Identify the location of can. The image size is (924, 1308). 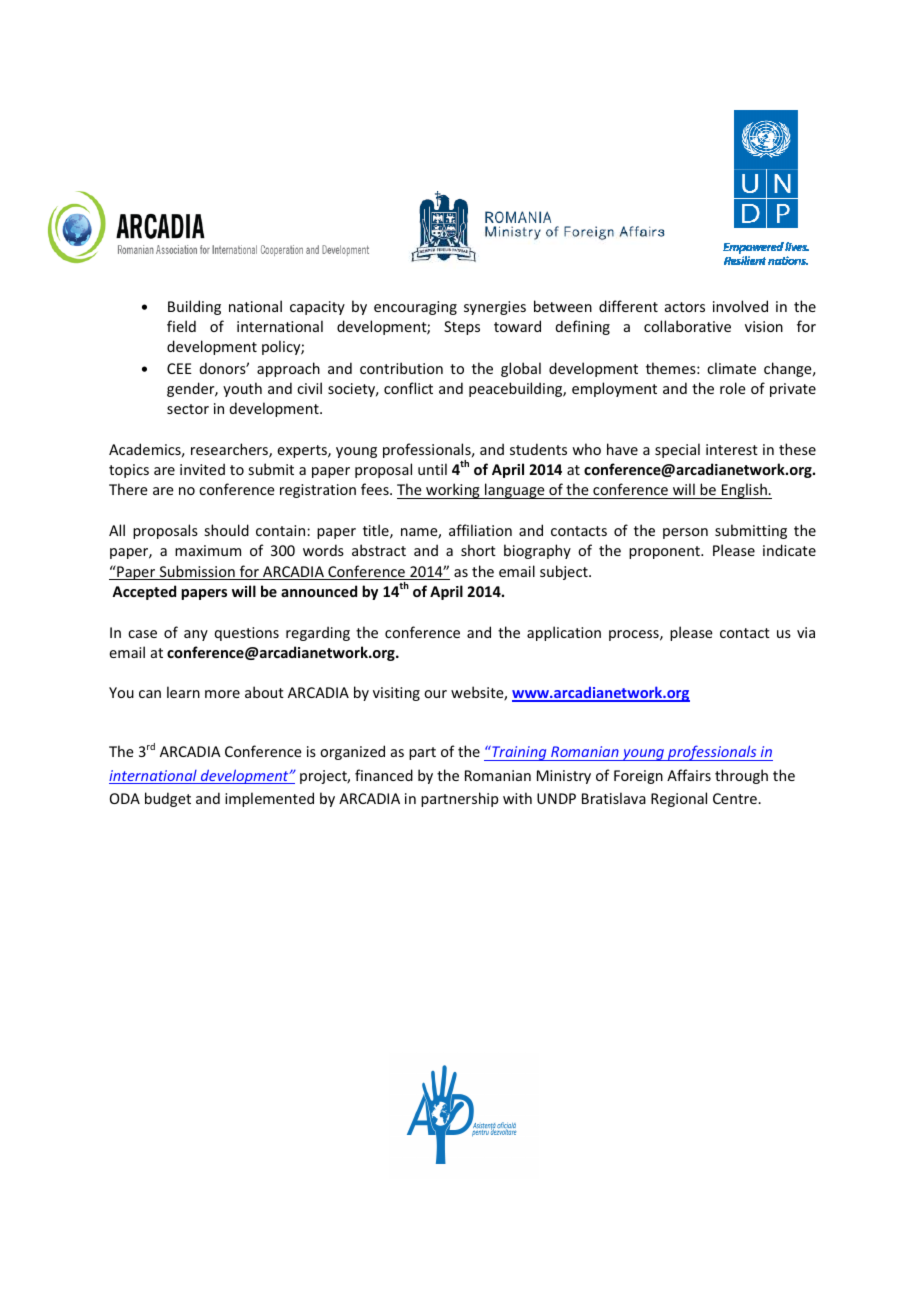
(150, 694).
